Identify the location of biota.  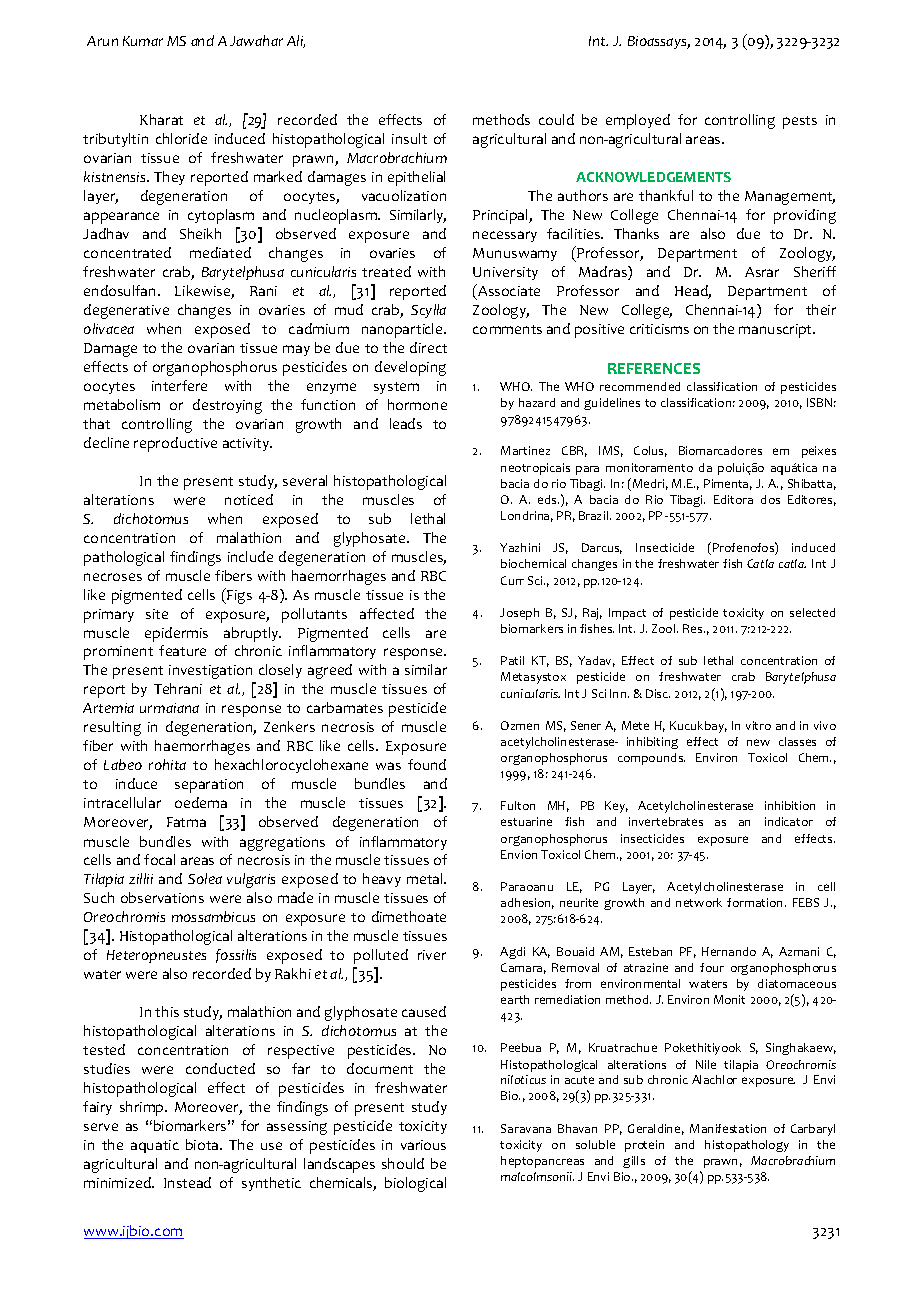
(203, 1144).
